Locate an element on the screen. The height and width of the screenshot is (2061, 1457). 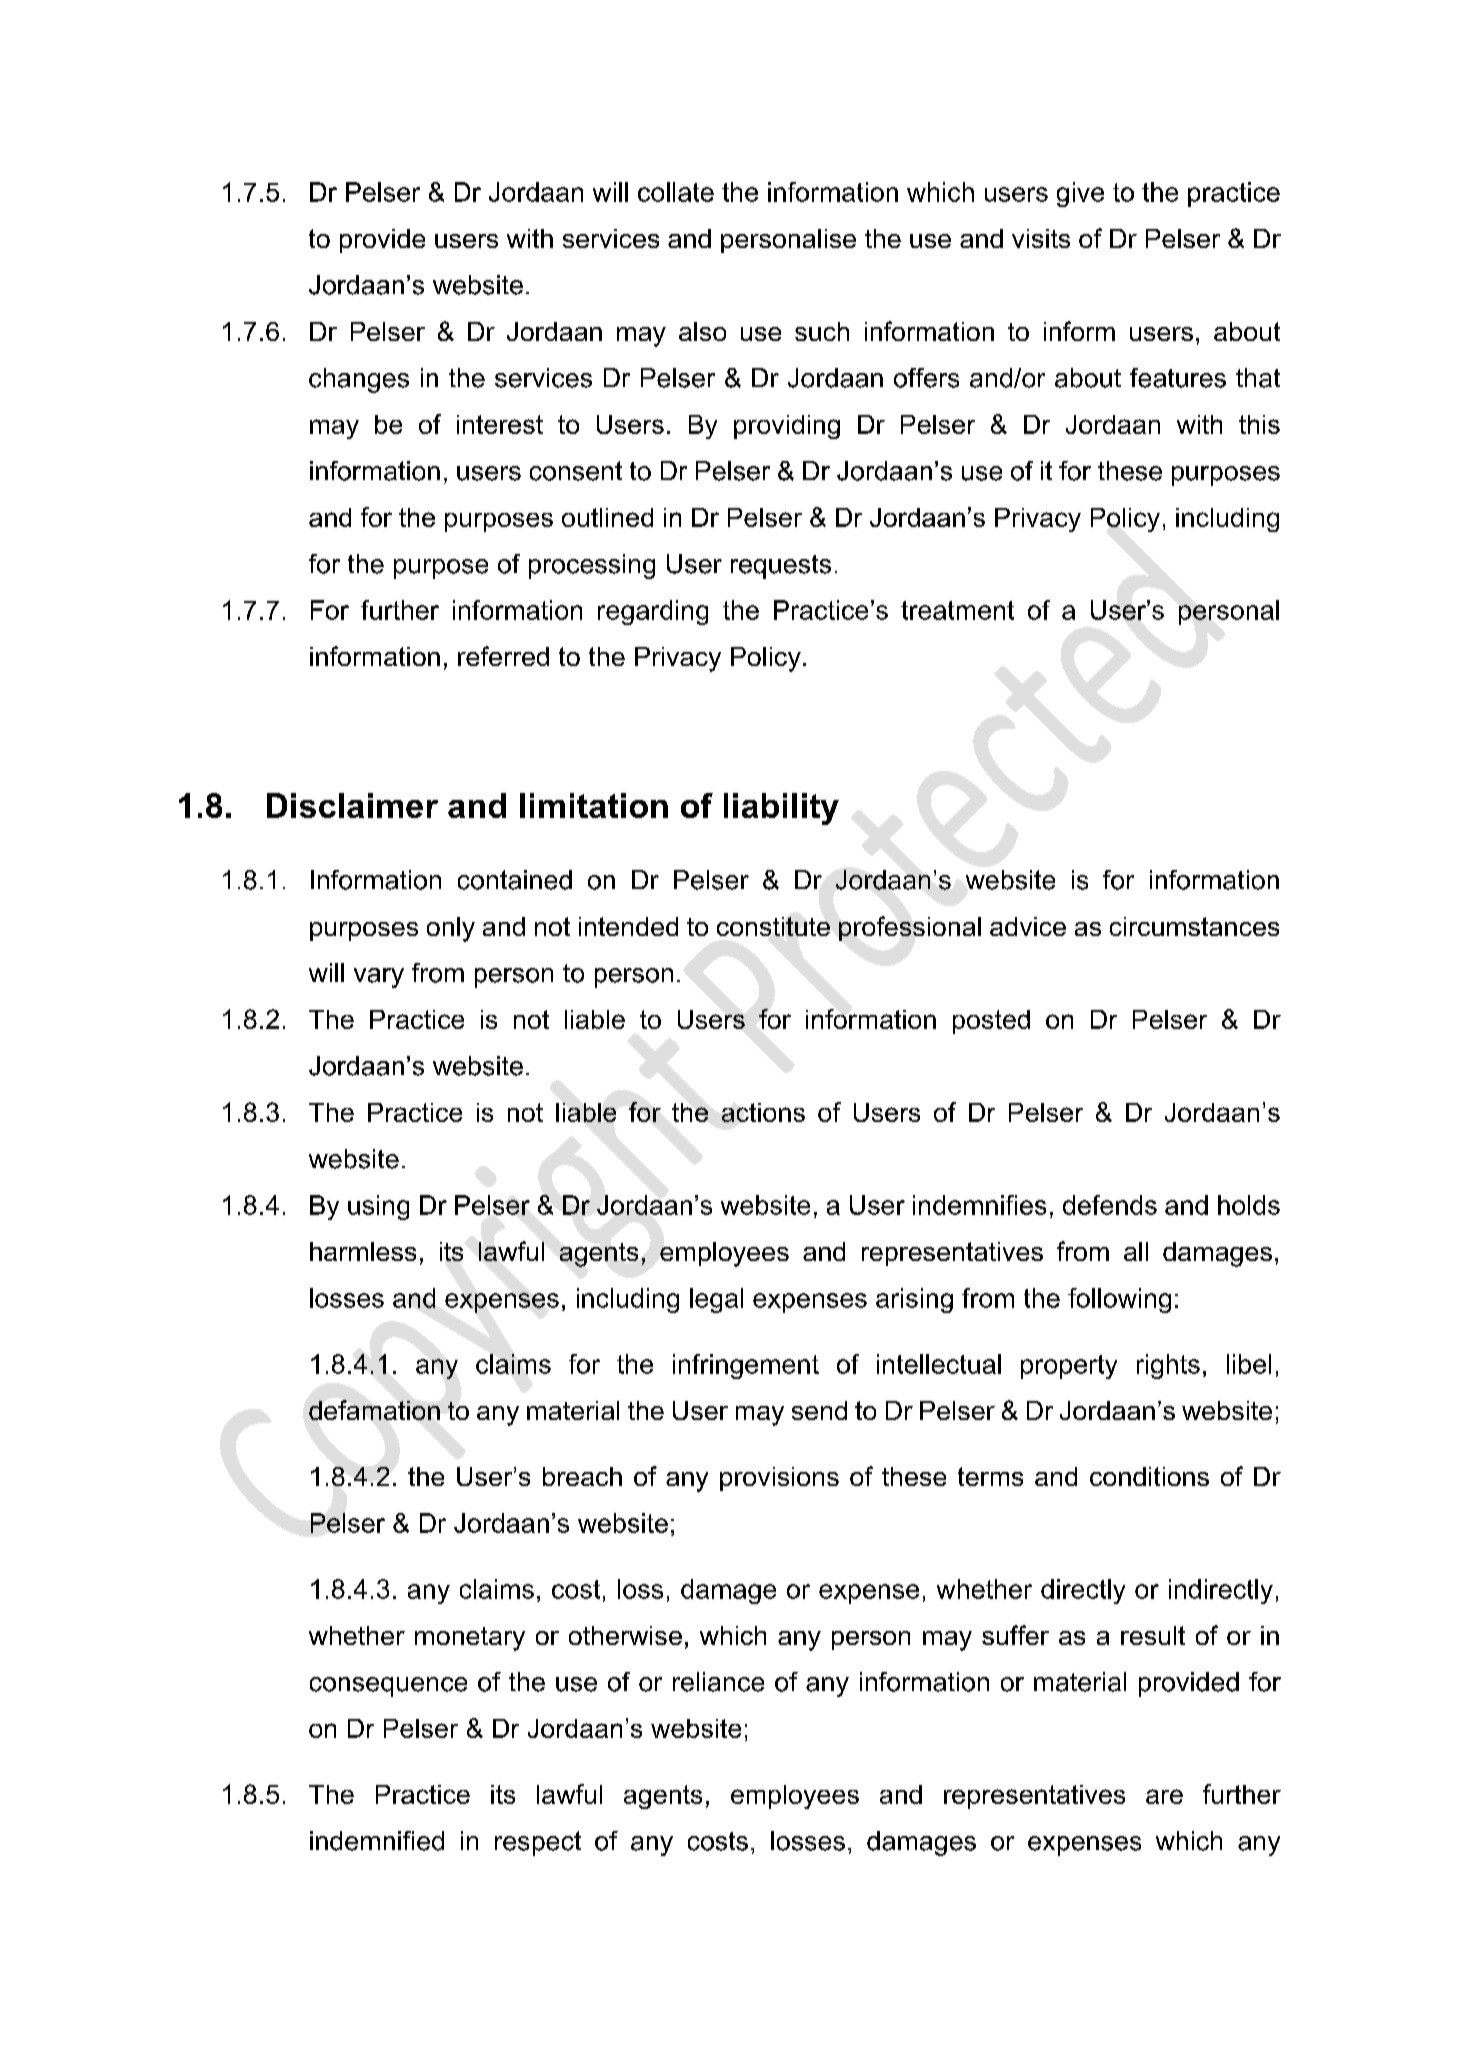
liability is located at coordinates (781, 809).
